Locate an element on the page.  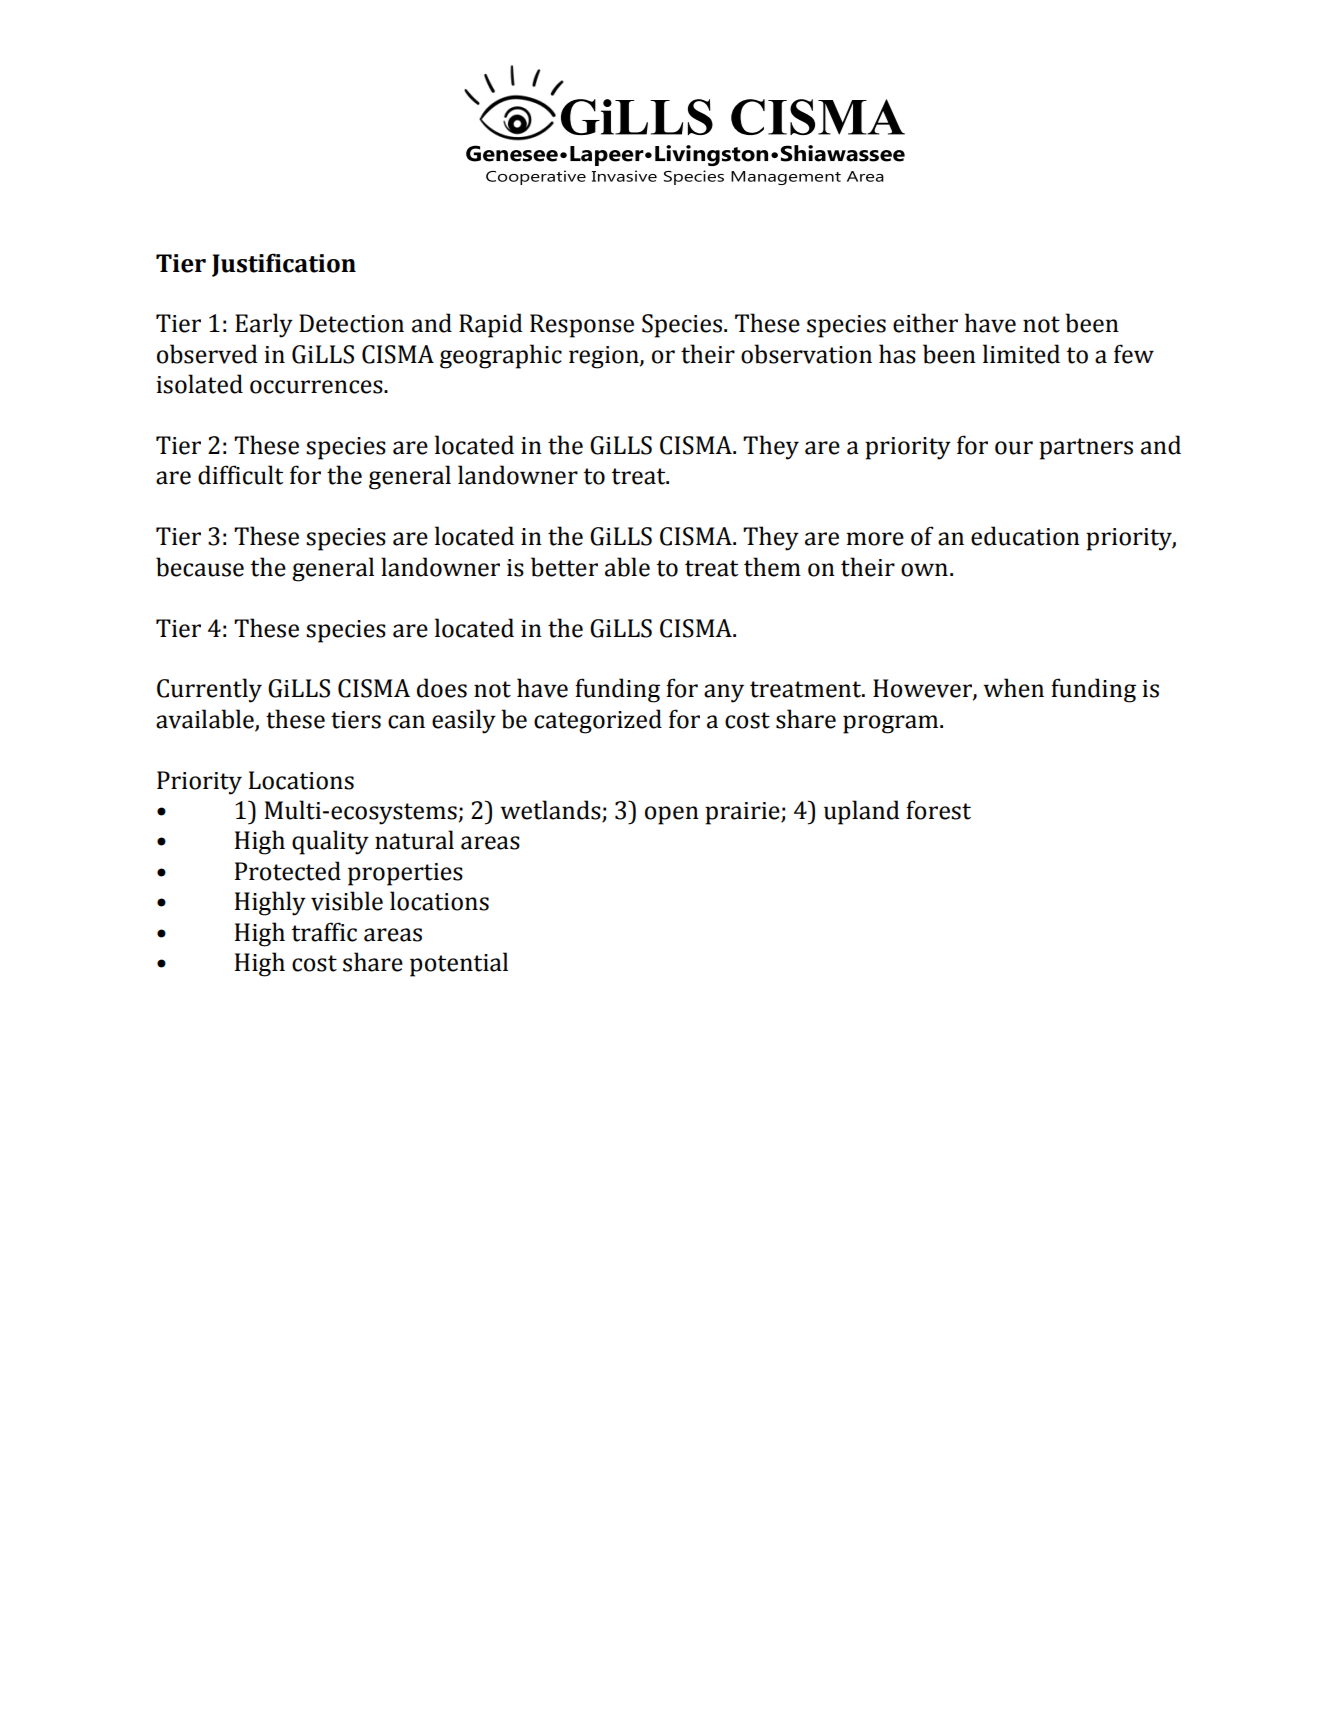
Justification is located at coordinates (284, 265).
